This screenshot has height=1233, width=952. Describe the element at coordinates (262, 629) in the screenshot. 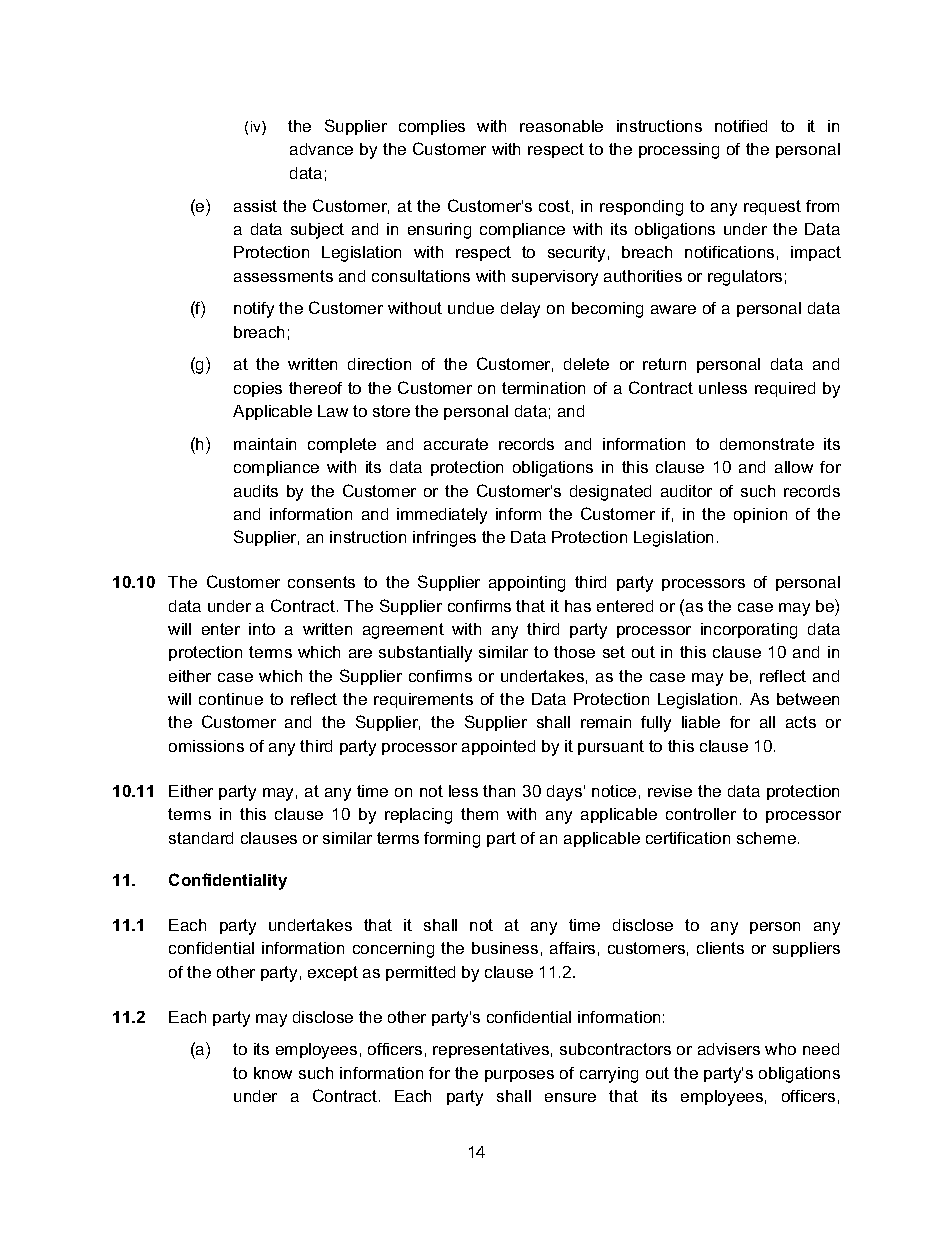

I see `into` at that location.
